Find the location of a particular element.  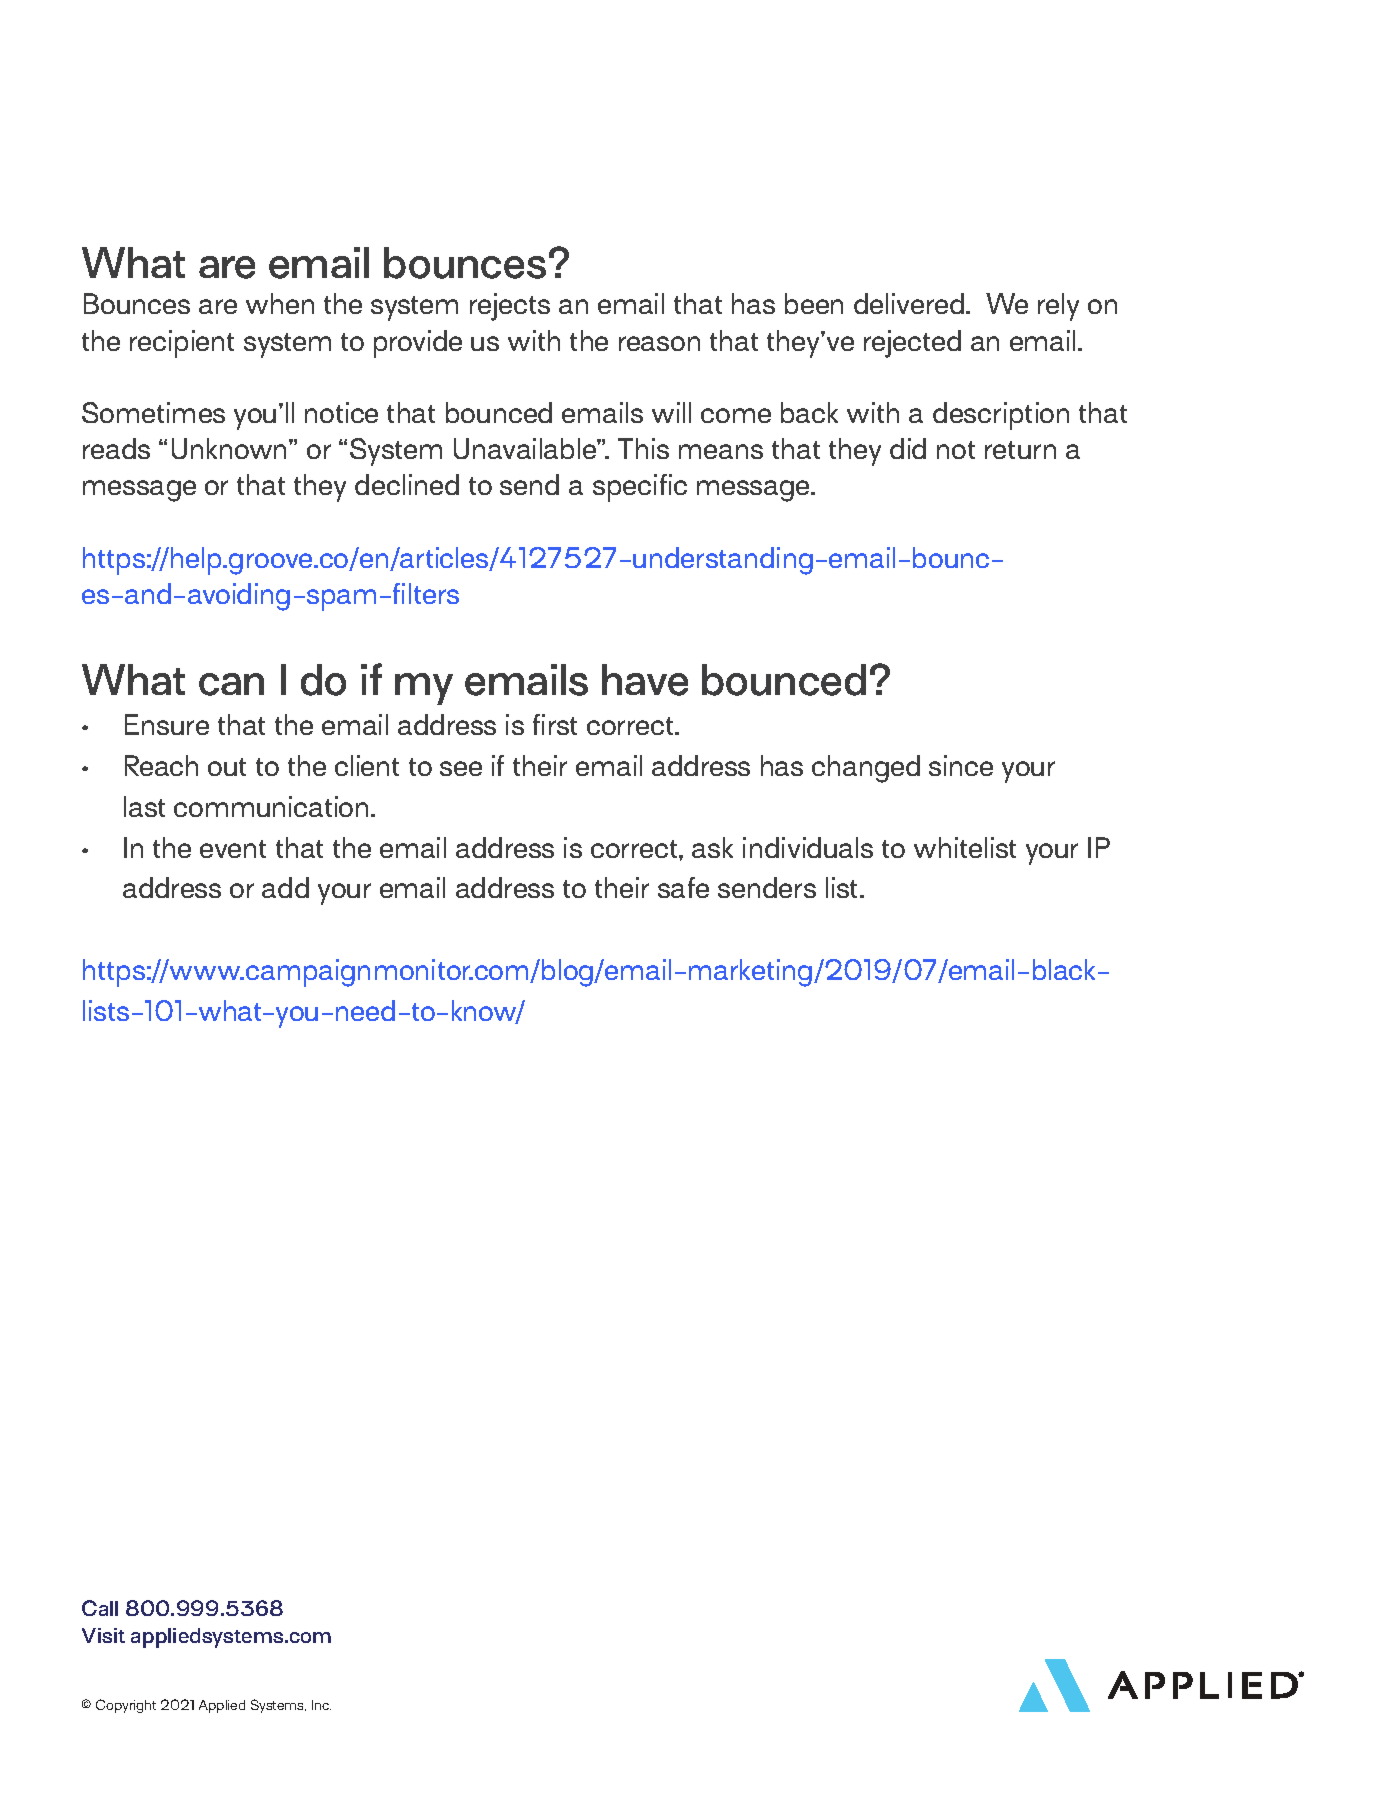

Visit is located at coordinates (103, 1635).
